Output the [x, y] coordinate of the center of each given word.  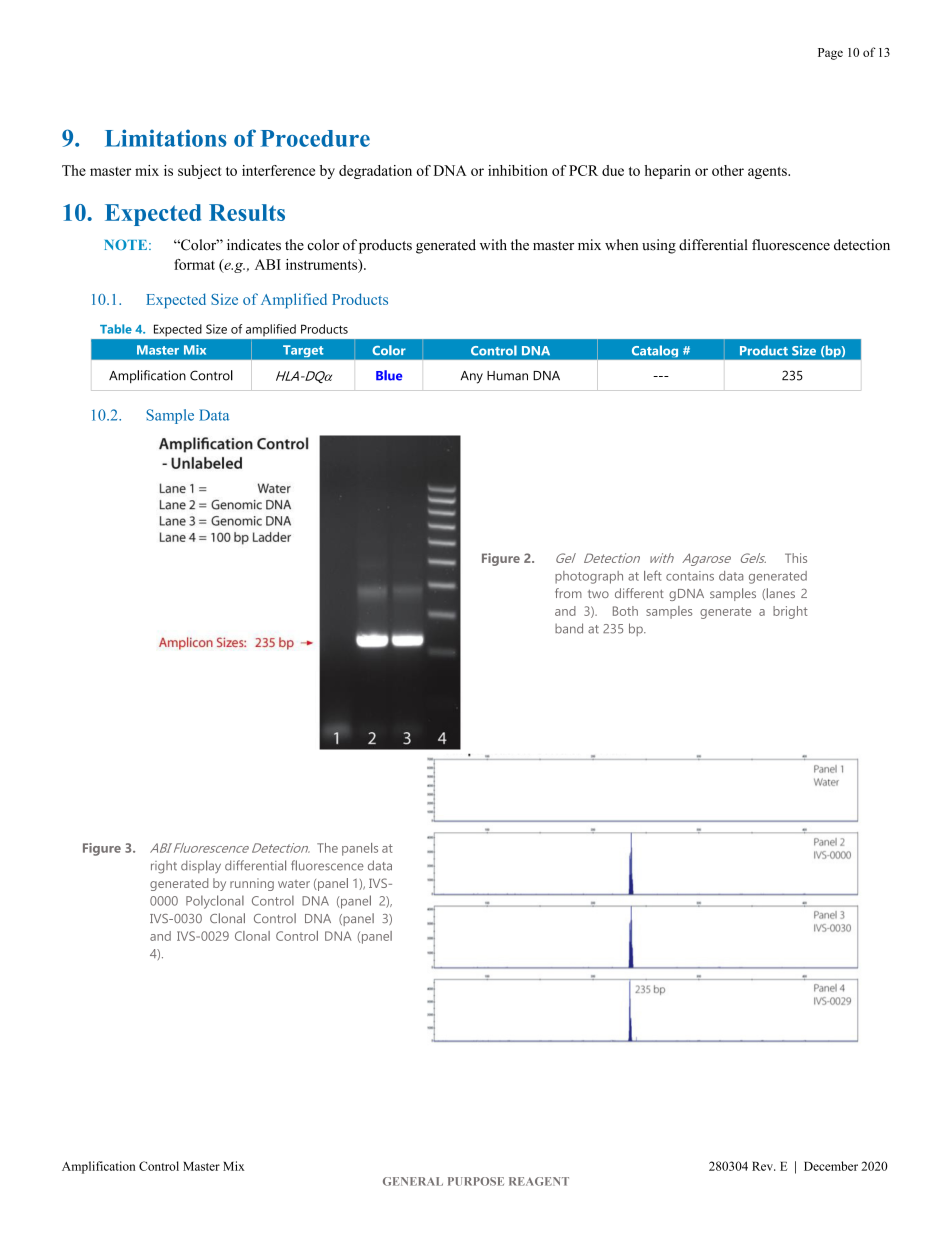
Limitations [166, 138]
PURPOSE [476, 1181]
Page [830, 54]
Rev [763, 1166]
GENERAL [413, 1181]
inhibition [518, 170]
